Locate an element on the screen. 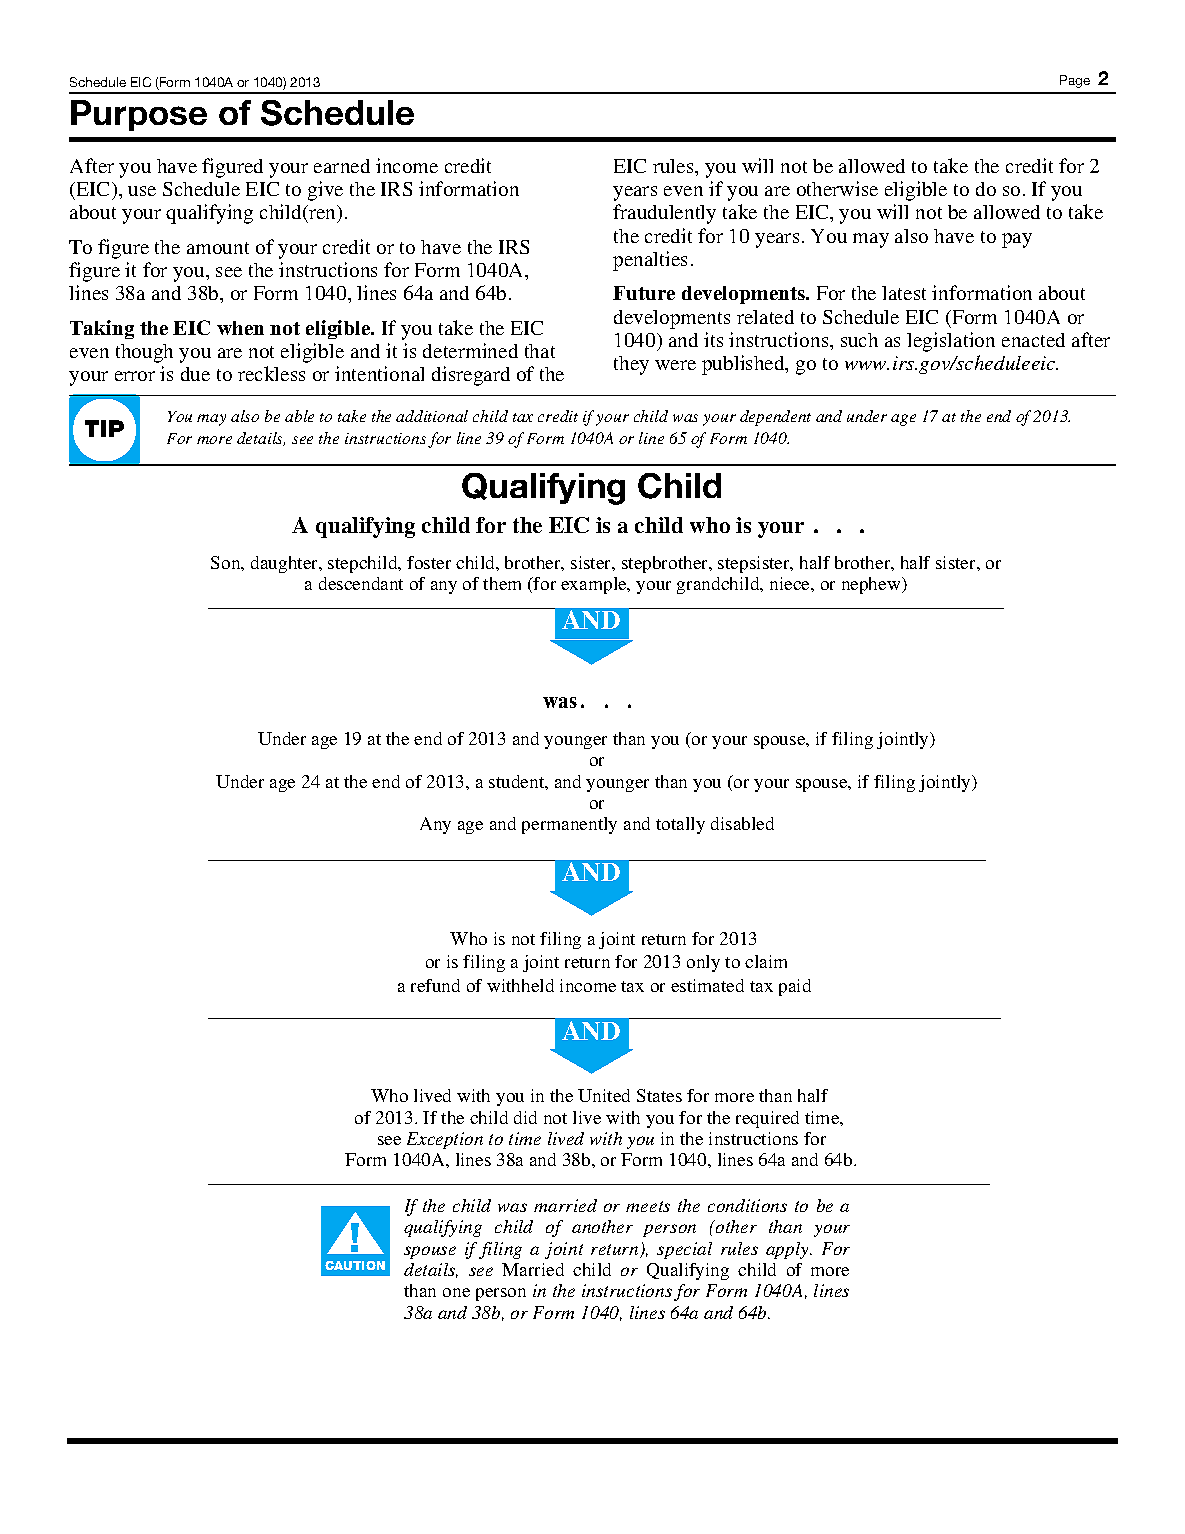 The width and height of the screenshot is (1185, 1534). they is located at coordinates (631, 365).
